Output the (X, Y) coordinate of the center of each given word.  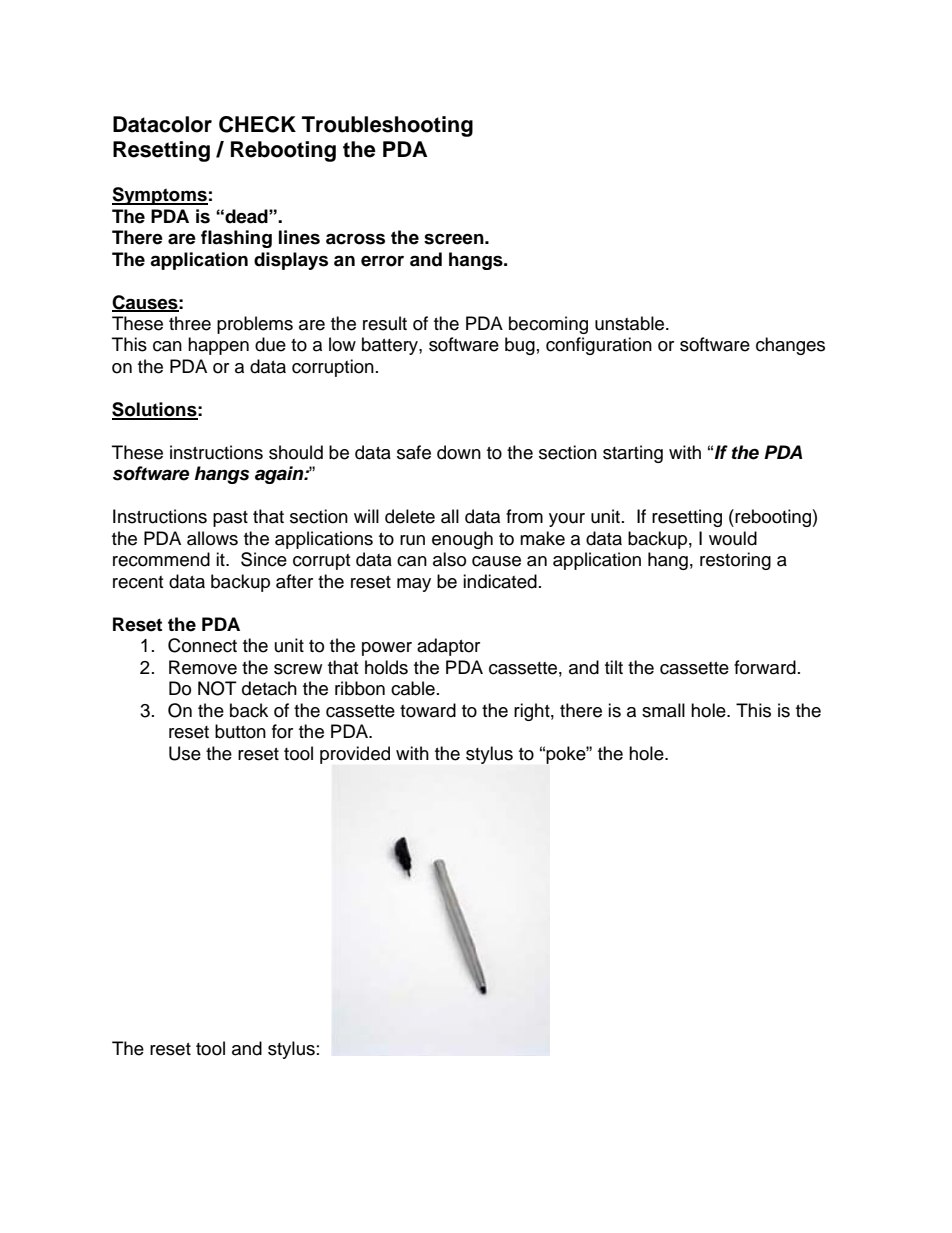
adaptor (448, 647)
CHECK (257, 124)
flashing (236, 239)
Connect (202, 645)
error (382, 261)
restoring (735, 561)
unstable (631, 323)
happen (218, 346)
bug (520, 346)
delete (410, 516)
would (733, 538)
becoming (548, 325)
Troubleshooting (387, 126)
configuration (599, 346)
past (230, 519)
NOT (217, 688)
